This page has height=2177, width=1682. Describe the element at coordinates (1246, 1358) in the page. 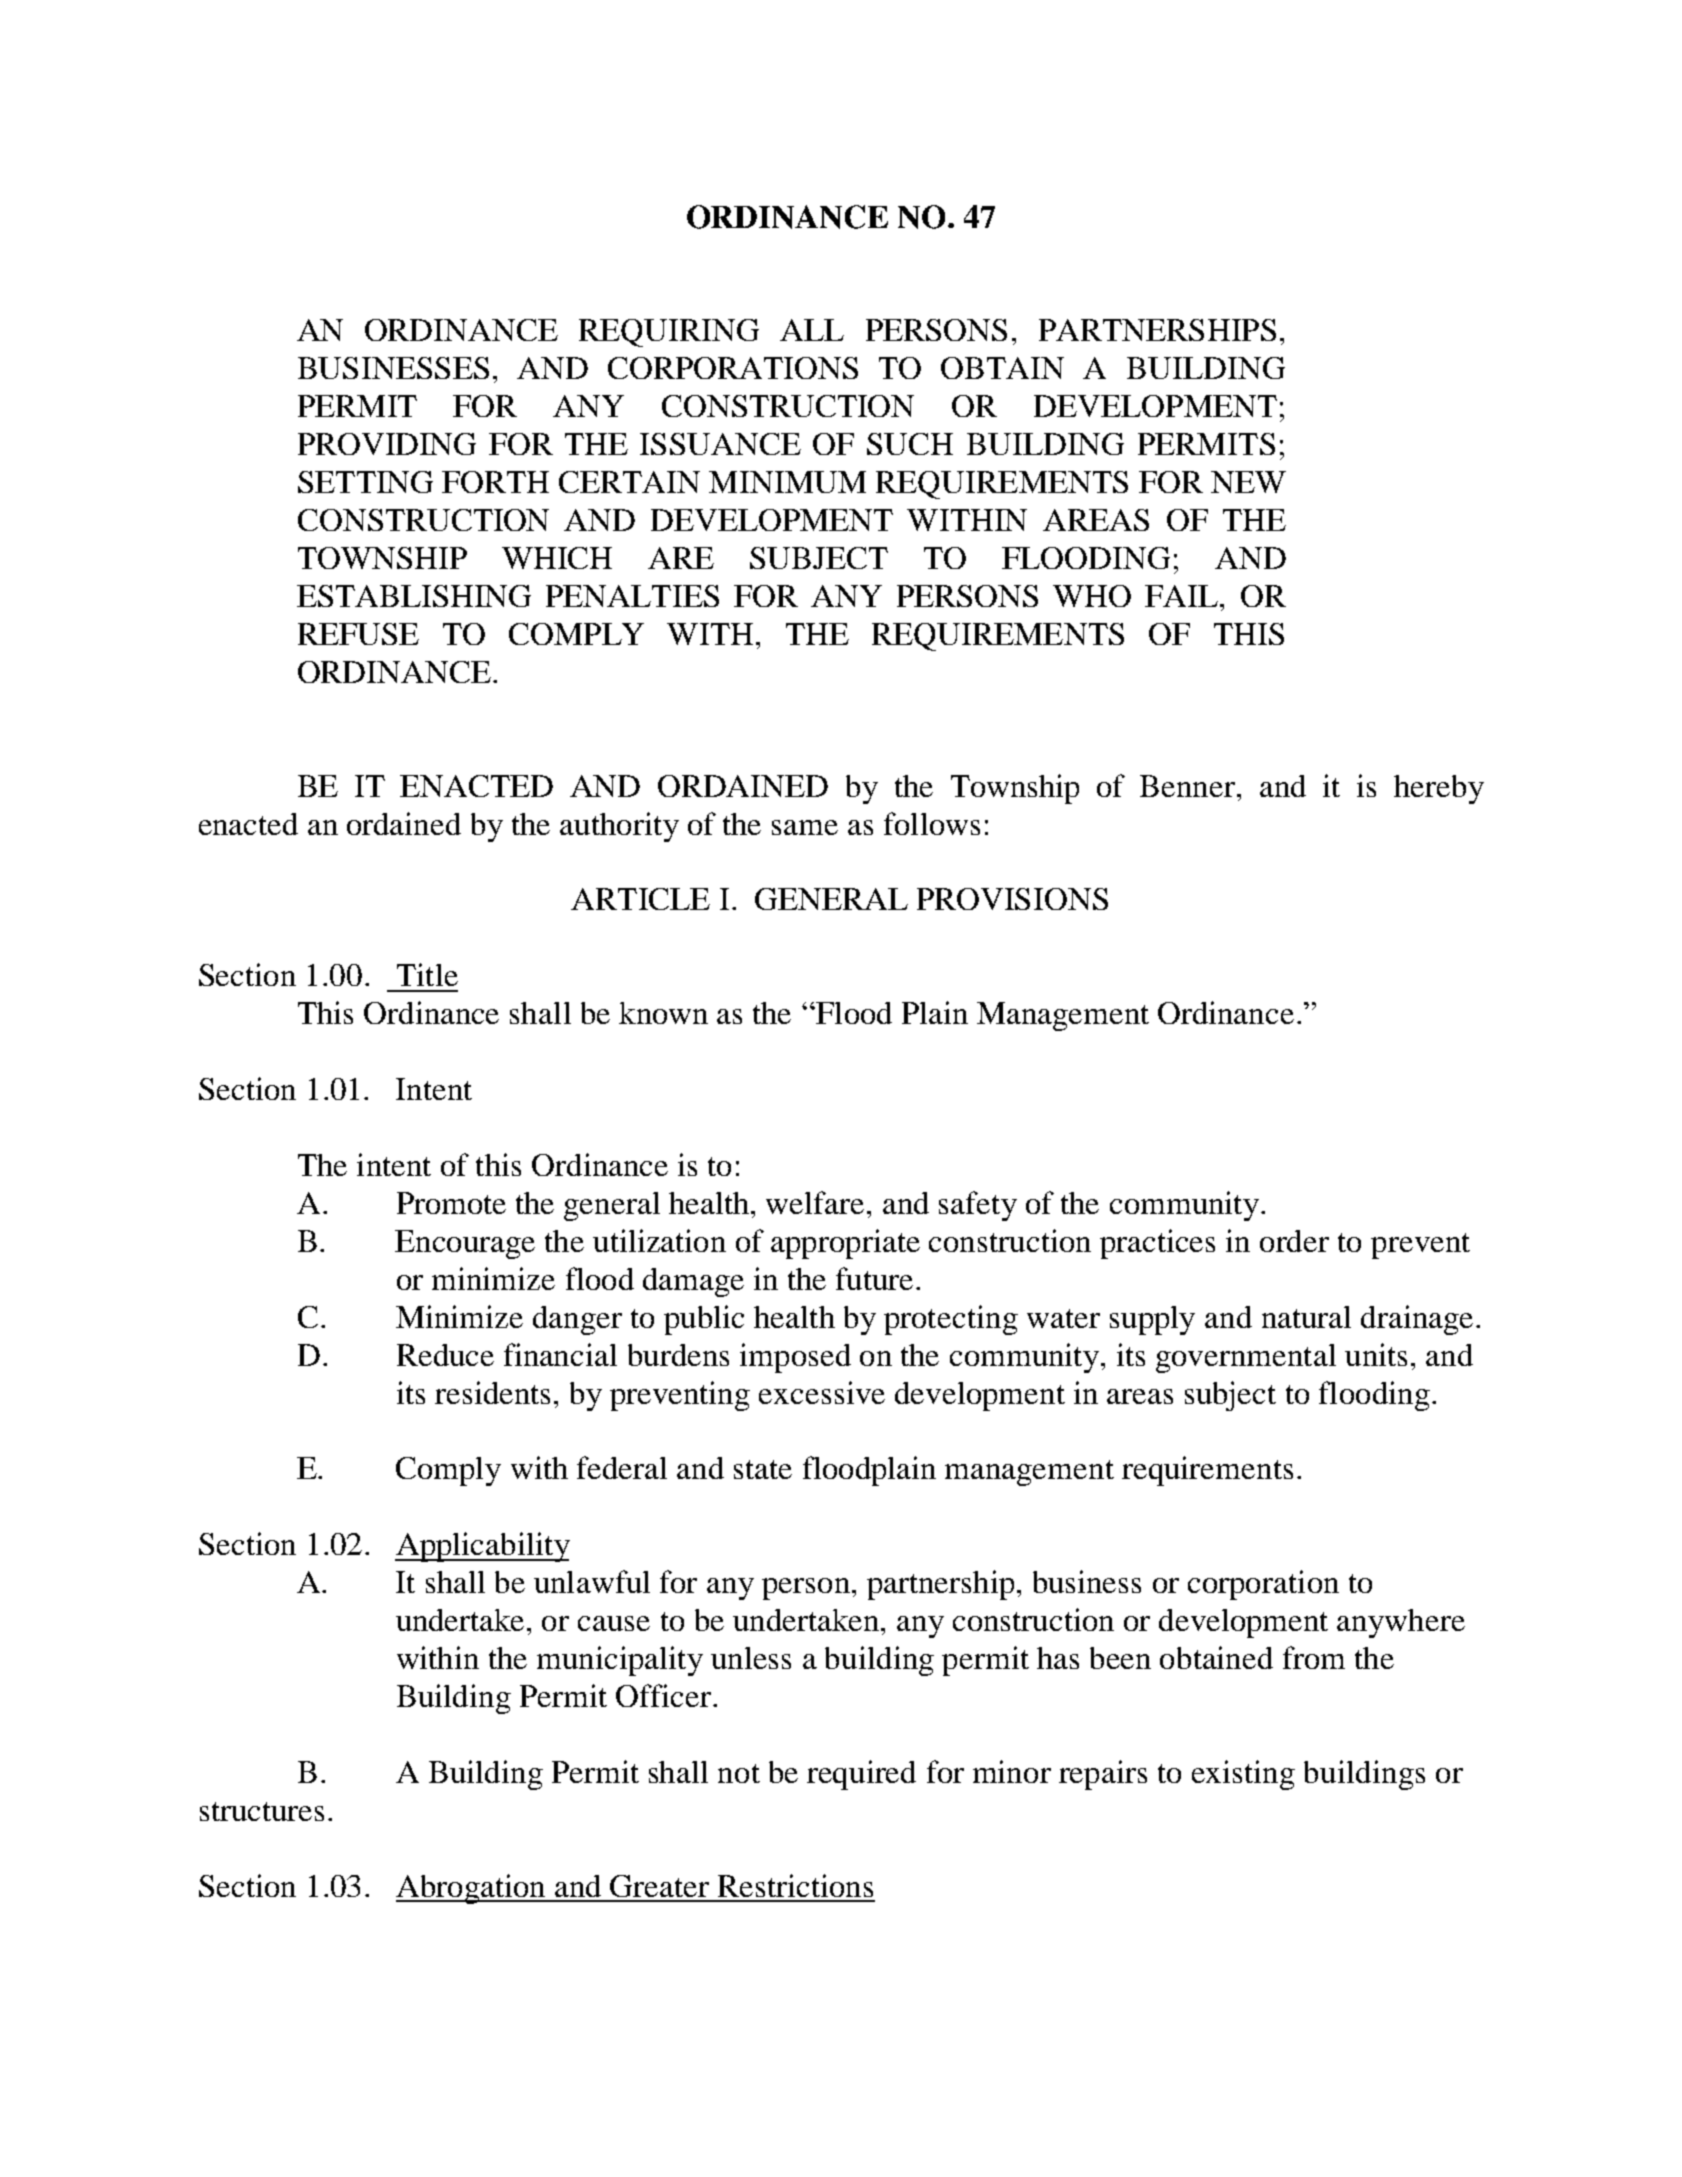

I see `governmental` at that location.
